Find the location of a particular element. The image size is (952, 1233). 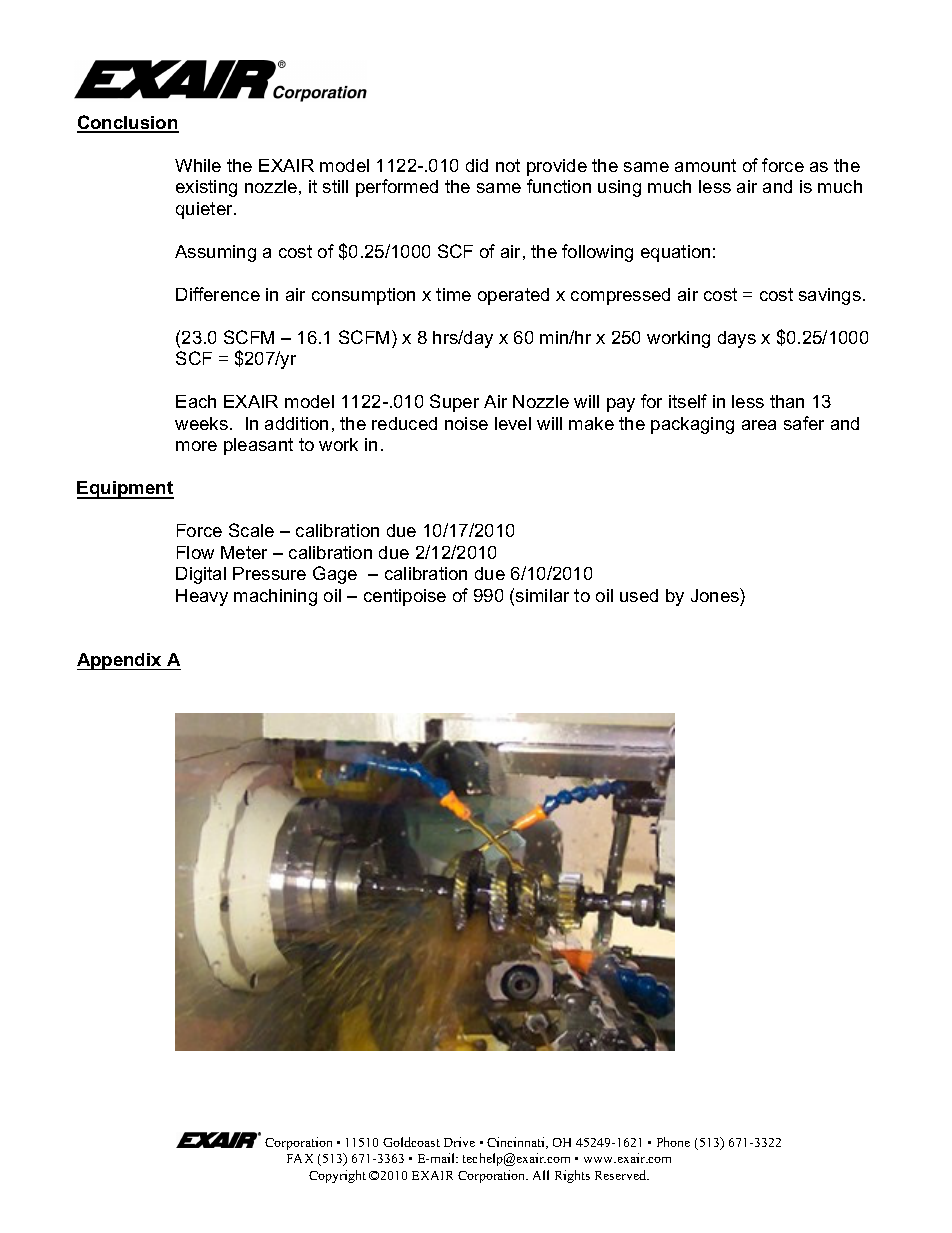

area is located at coordinates (759, 425).
